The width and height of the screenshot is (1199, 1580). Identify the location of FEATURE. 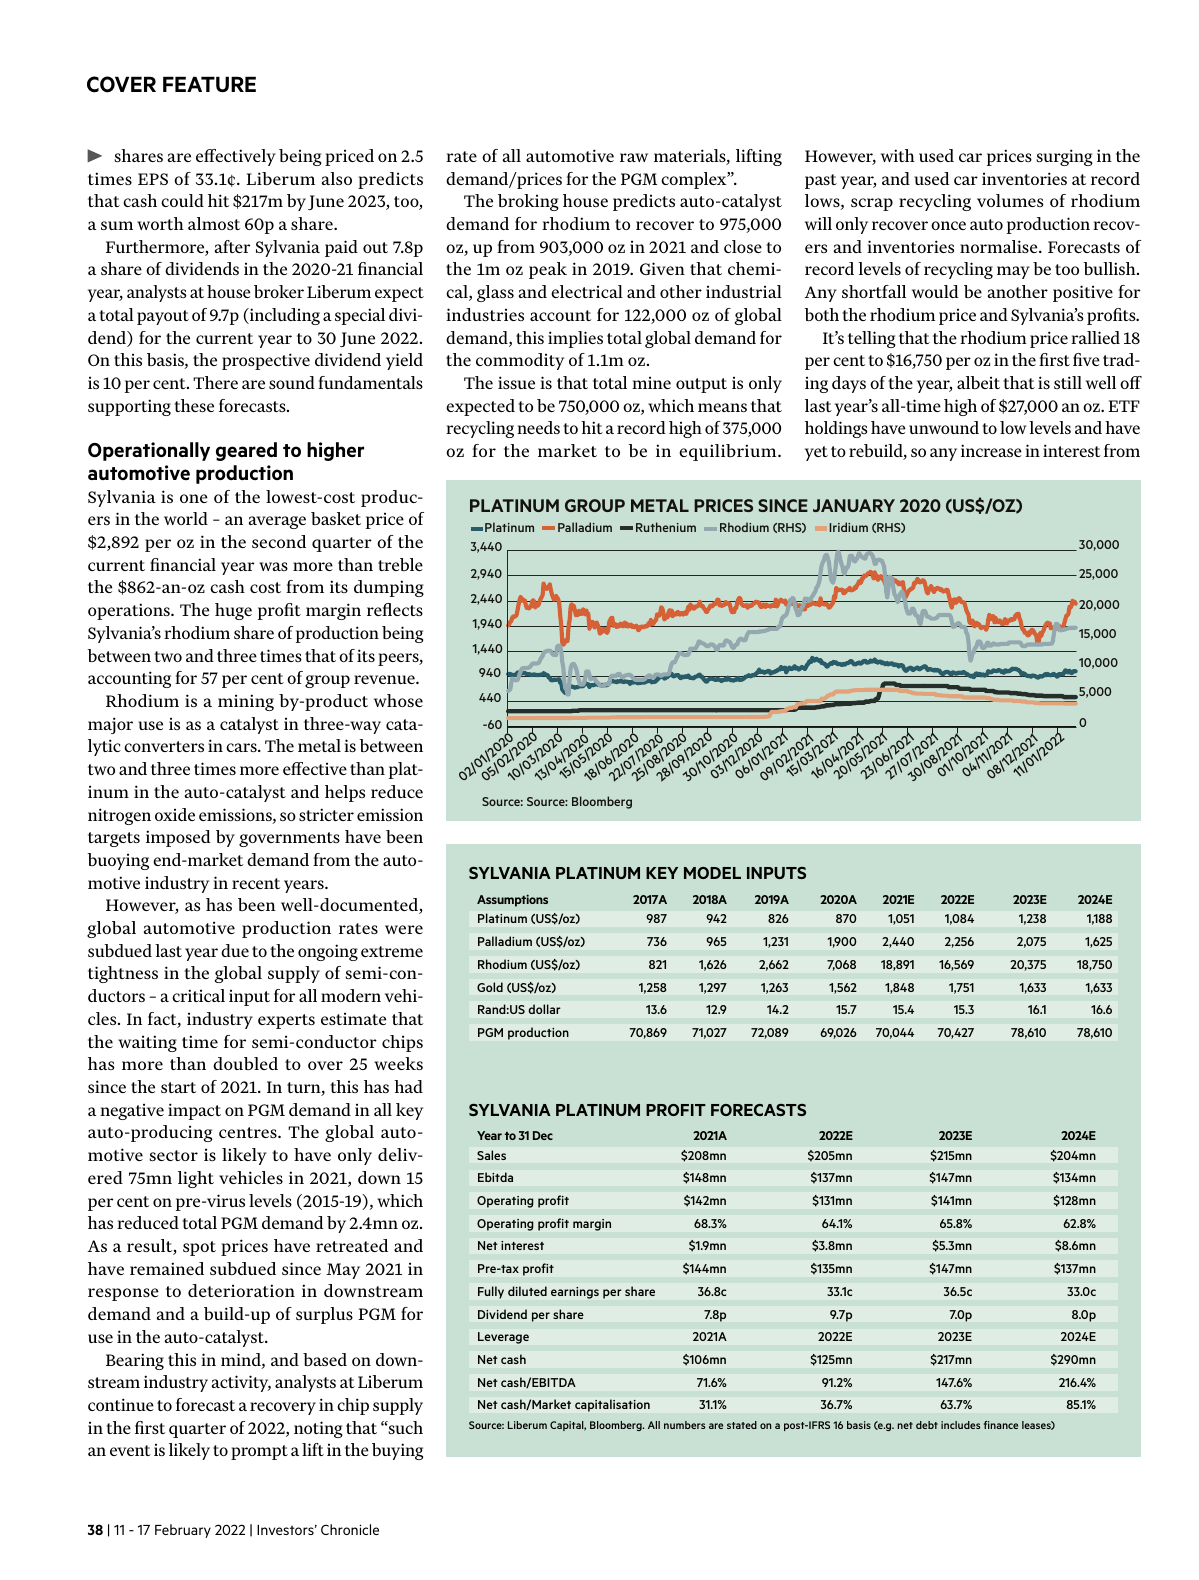
(209, 84).
